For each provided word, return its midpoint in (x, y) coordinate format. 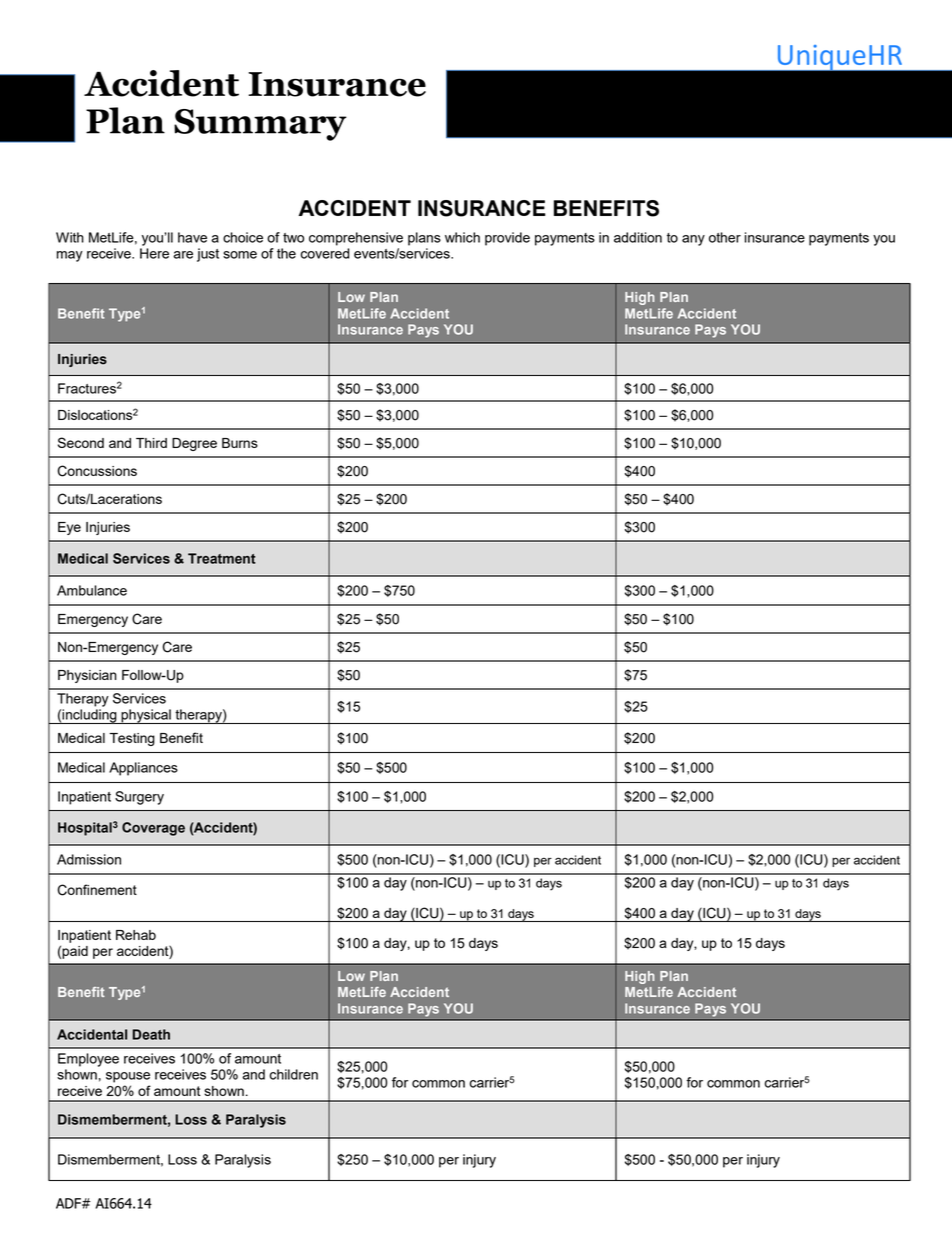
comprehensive (356, 239)
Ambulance (92, 590)
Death (151, 1034)
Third (151, 443)
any (693, 240)
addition (638, 237)
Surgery (139, 798)
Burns (240, 443)
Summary (260, 125)
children (294, 1074)
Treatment (222, 558)
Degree (194, 444)
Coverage (153, 829)
